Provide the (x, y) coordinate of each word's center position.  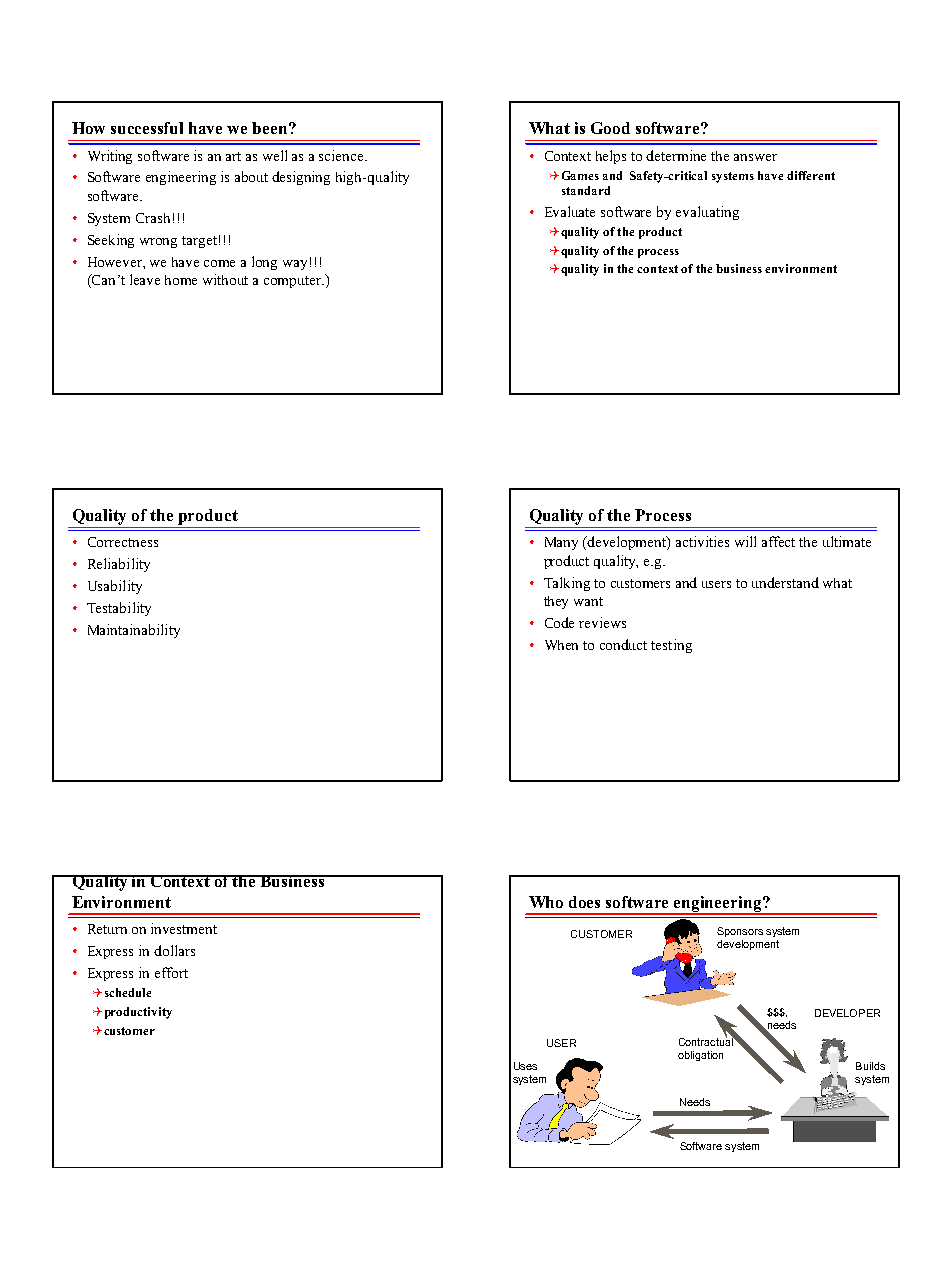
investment (184, 928)
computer (294, 282)
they (556, 602)
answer (755, 157)
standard (586, 190)
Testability (119, 609)
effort (171, 972)
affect (778, 541)
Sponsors (740, 932)
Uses (525, 1066)
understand (785, 582)
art (233, 156)
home (181, 280)
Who (546, 902)
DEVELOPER (847, 1013)
